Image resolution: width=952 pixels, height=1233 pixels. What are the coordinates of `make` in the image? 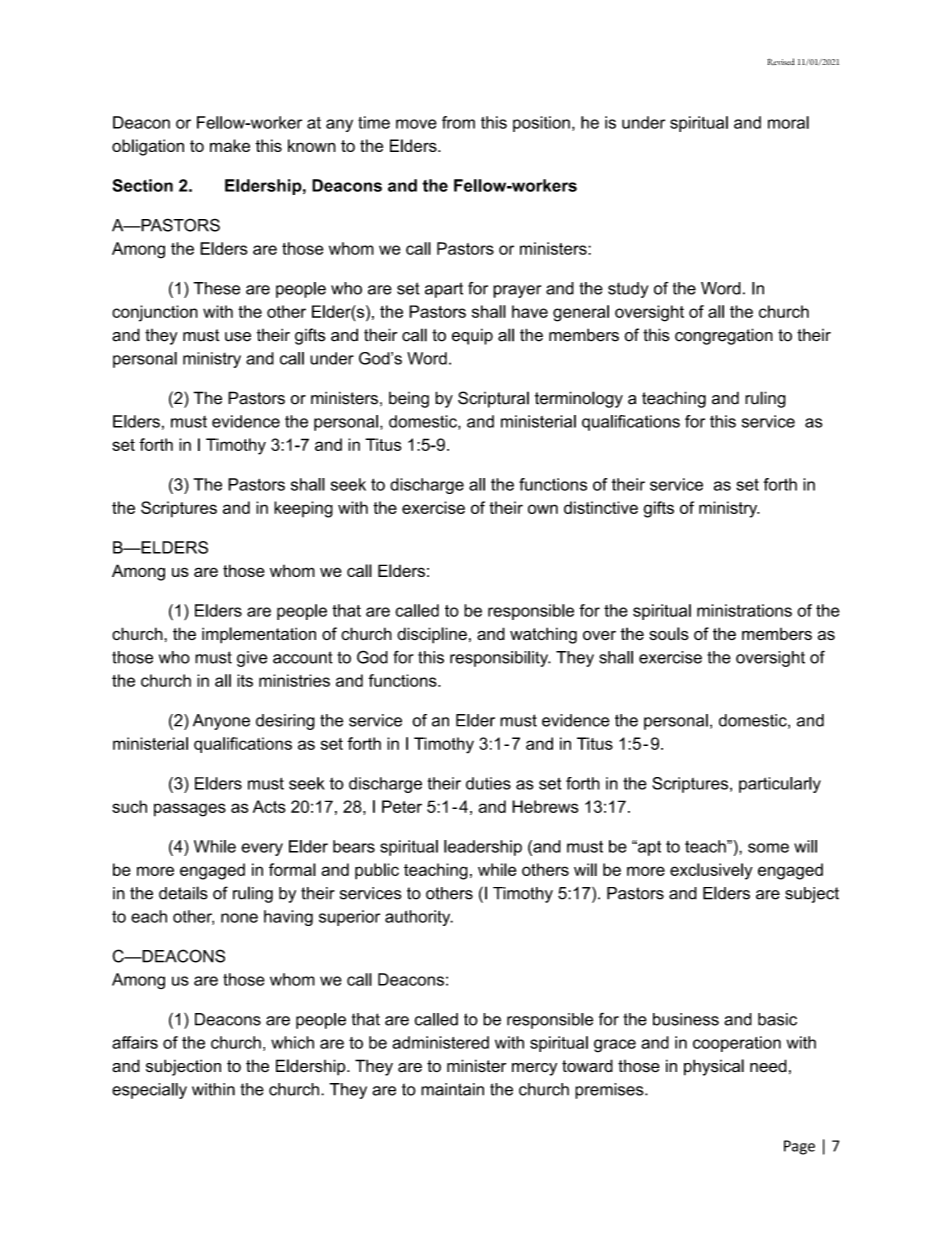 It's located at (230, 145).
